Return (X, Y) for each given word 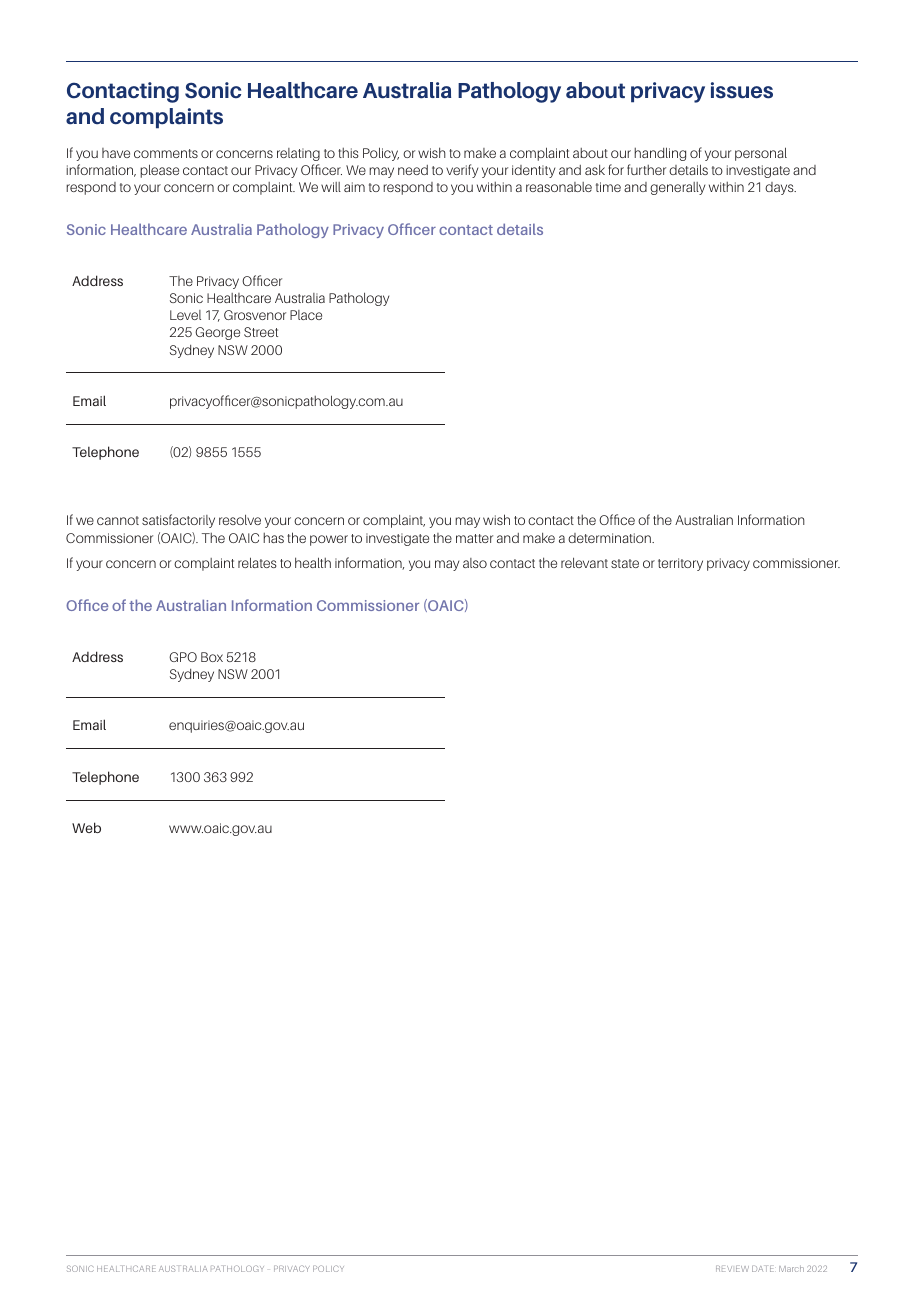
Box (212, 657)
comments (166, 153)
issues (742, 90)
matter (474, 538)
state (625, 563)
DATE (763, 1269)
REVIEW (732, 1269)
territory (680, 564)
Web (86, 827)
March (791, 1268)
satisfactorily (178, 521)
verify (462, 171)
